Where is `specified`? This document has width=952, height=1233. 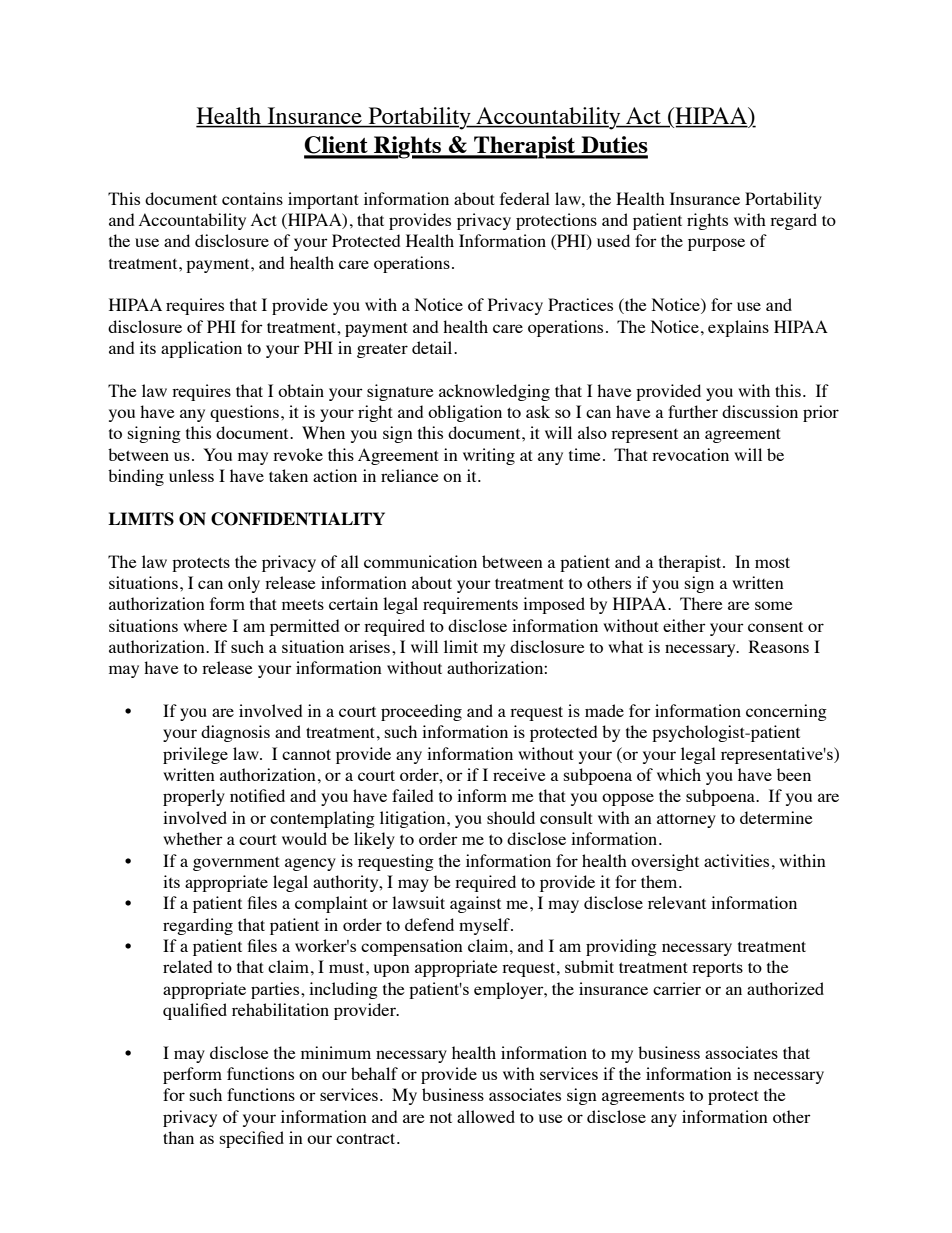
specified is located at coordinates (252, 1139).
